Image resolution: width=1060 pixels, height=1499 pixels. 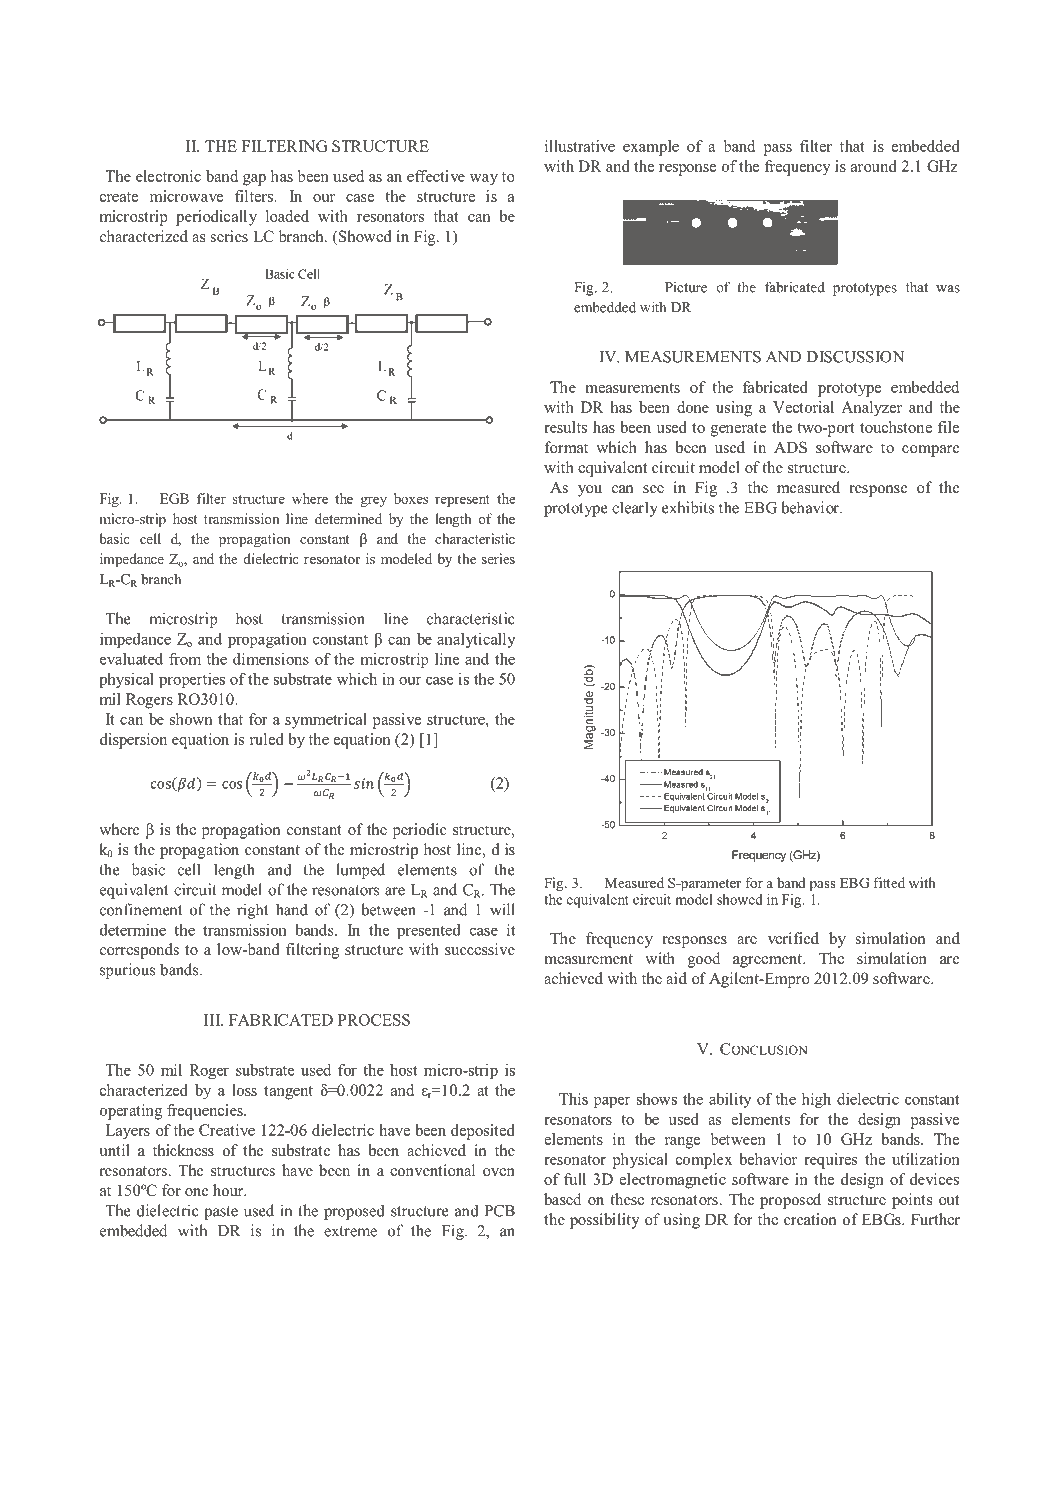 I want to click on hour, so click(x=229, y=1190).
